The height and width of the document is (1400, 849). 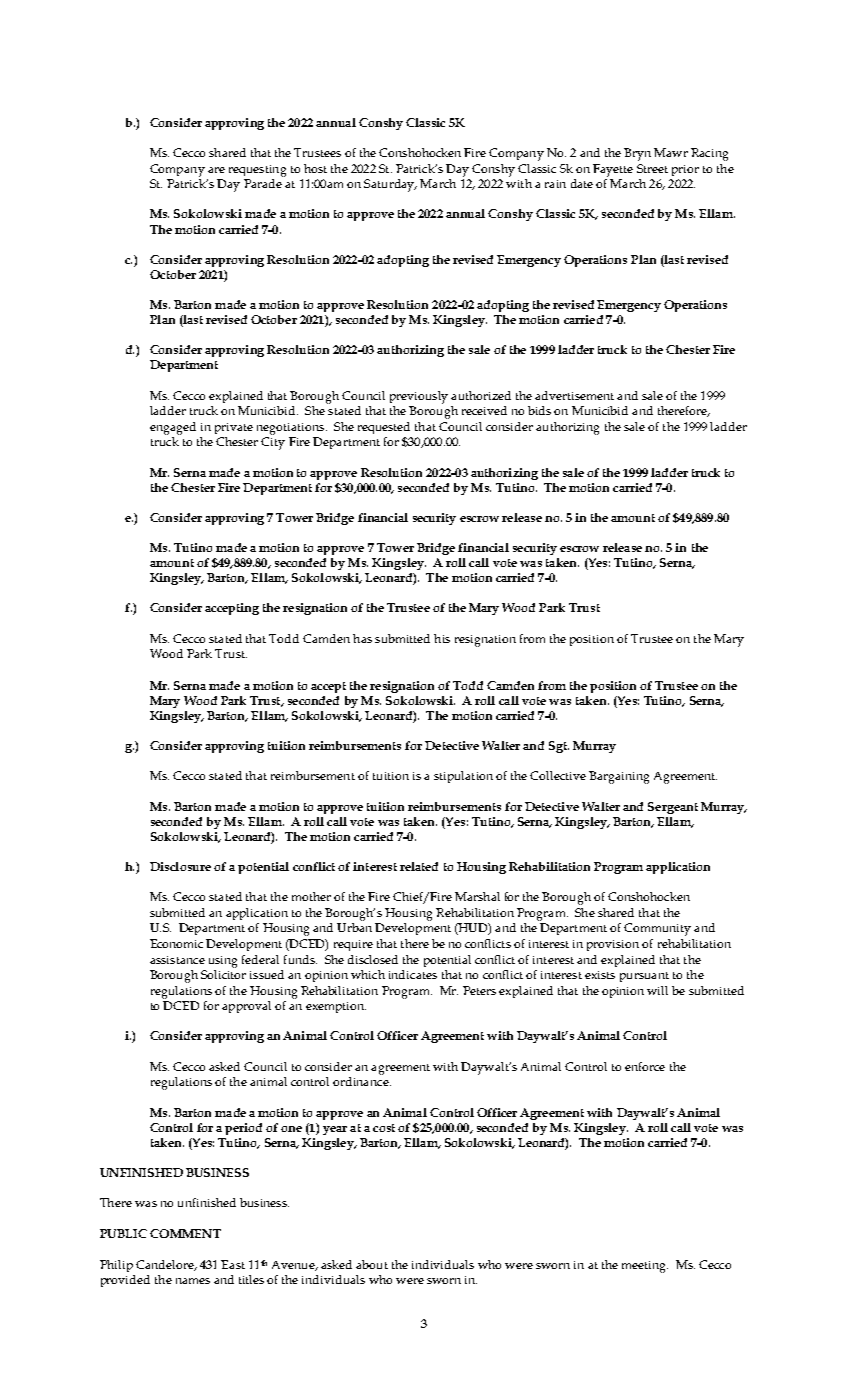 What do you see at coordinates (645, 1267) in the document?
I see `meeting` at bounding box center [645, 1267].
